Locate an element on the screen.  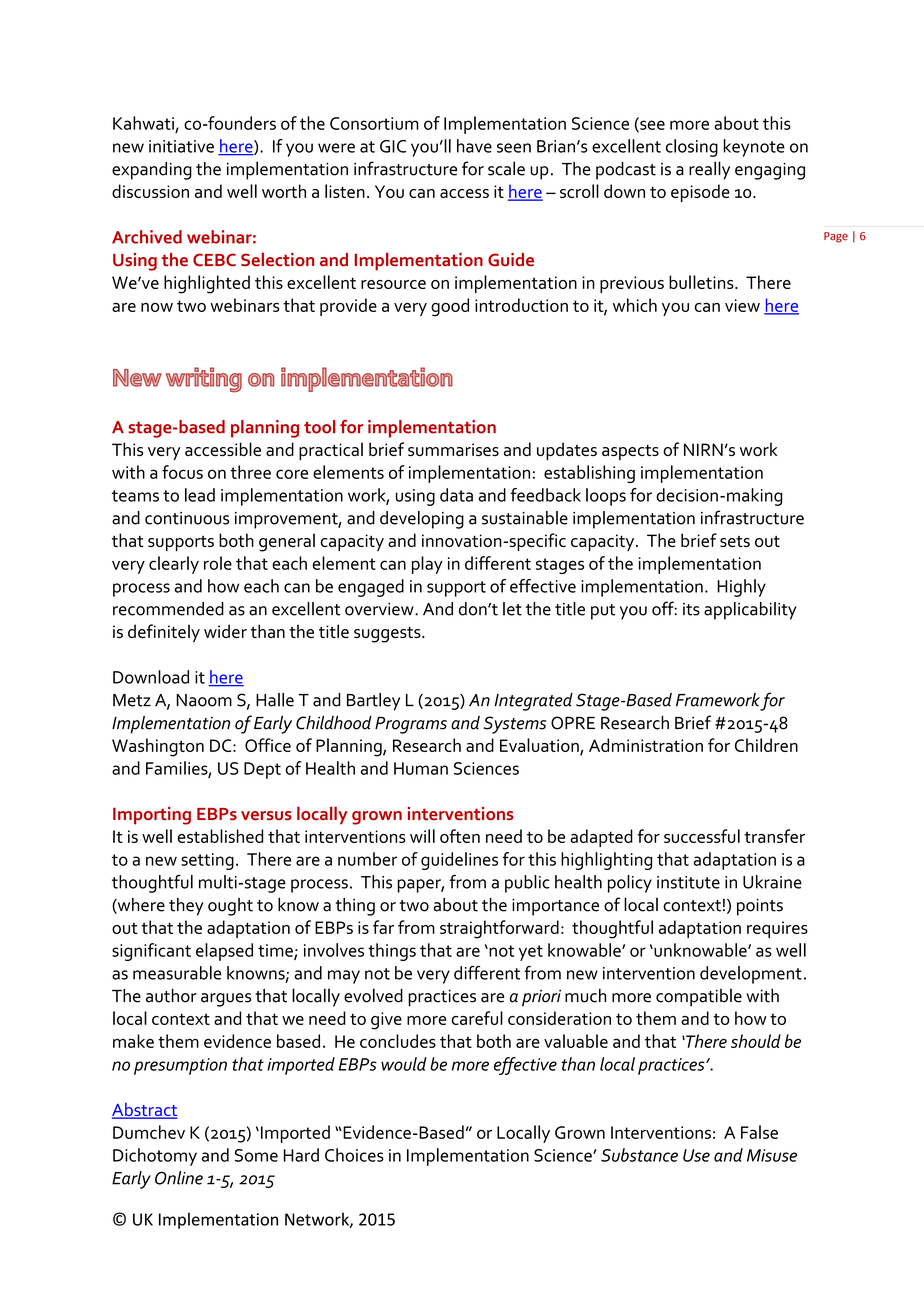
Some is located at coordinates (256, 1155).
